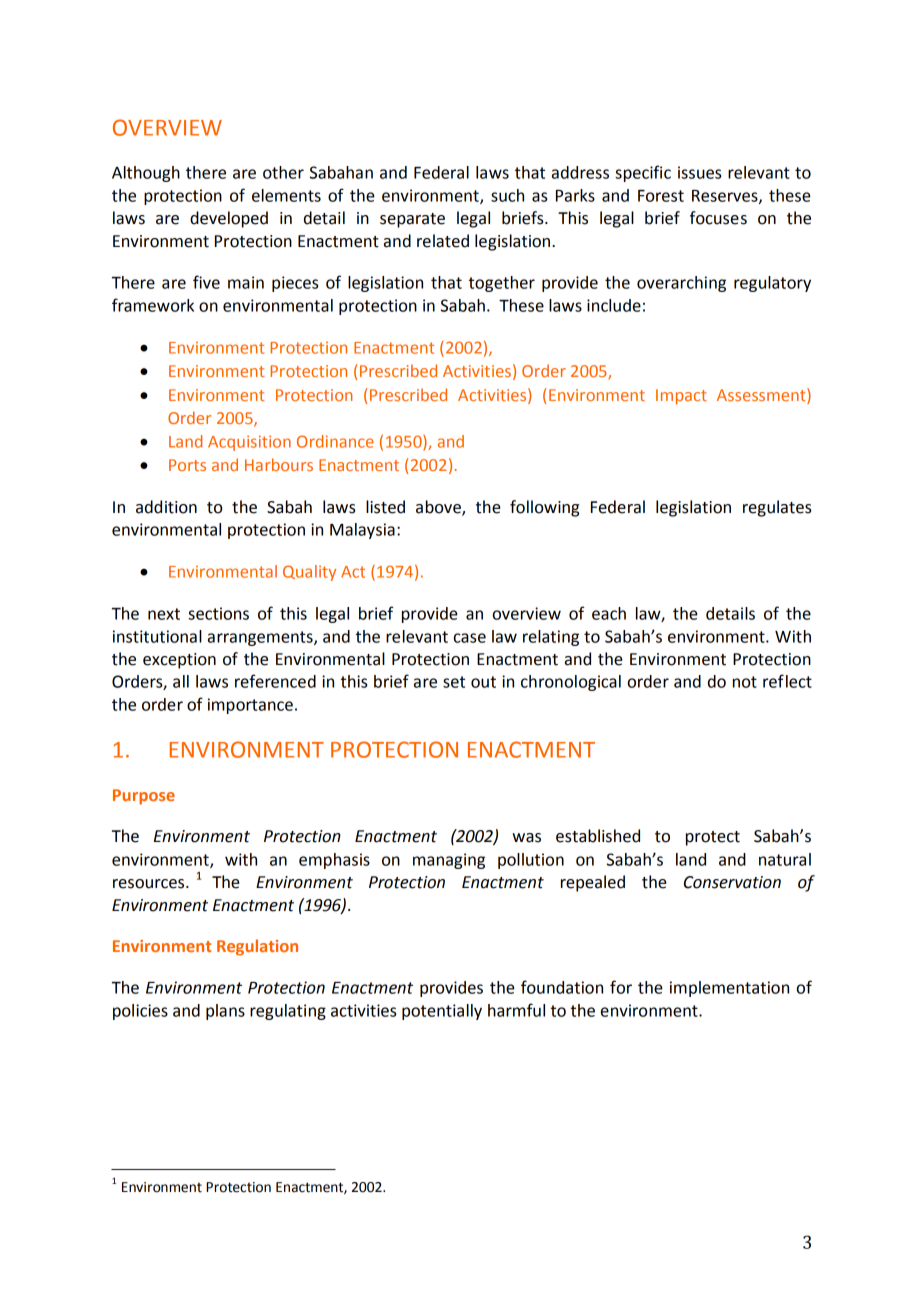  What do you see at coordinates (745, 682) in the screenshot?
I see `not` at bounding box center [745, 682].
